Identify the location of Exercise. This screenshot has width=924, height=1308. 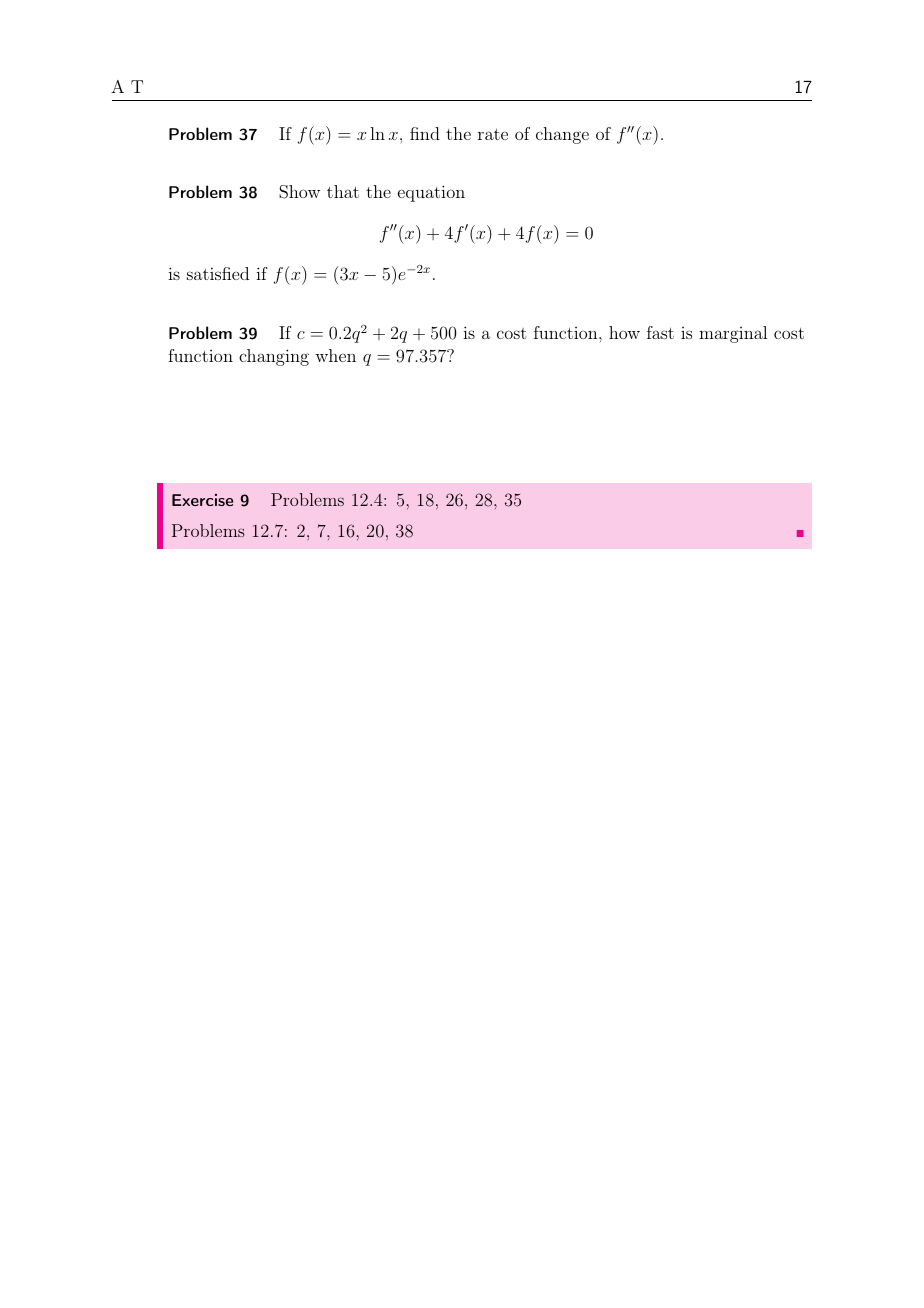
(202, 500).
